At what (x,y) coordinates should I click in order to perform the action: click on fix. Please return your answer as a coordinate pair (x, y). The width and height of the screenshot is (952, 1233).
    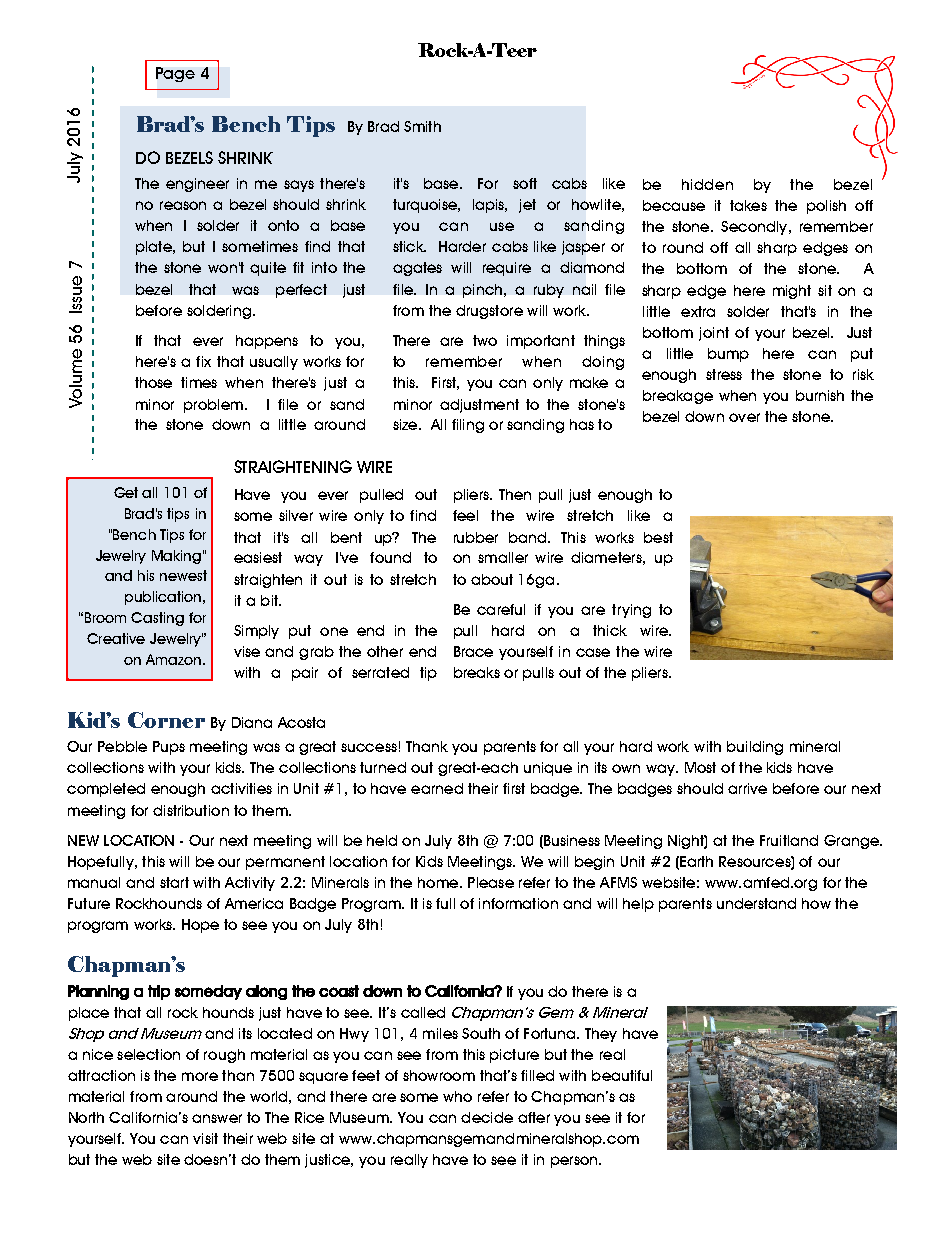
    Looking at the image, I should click on (203, 361).
